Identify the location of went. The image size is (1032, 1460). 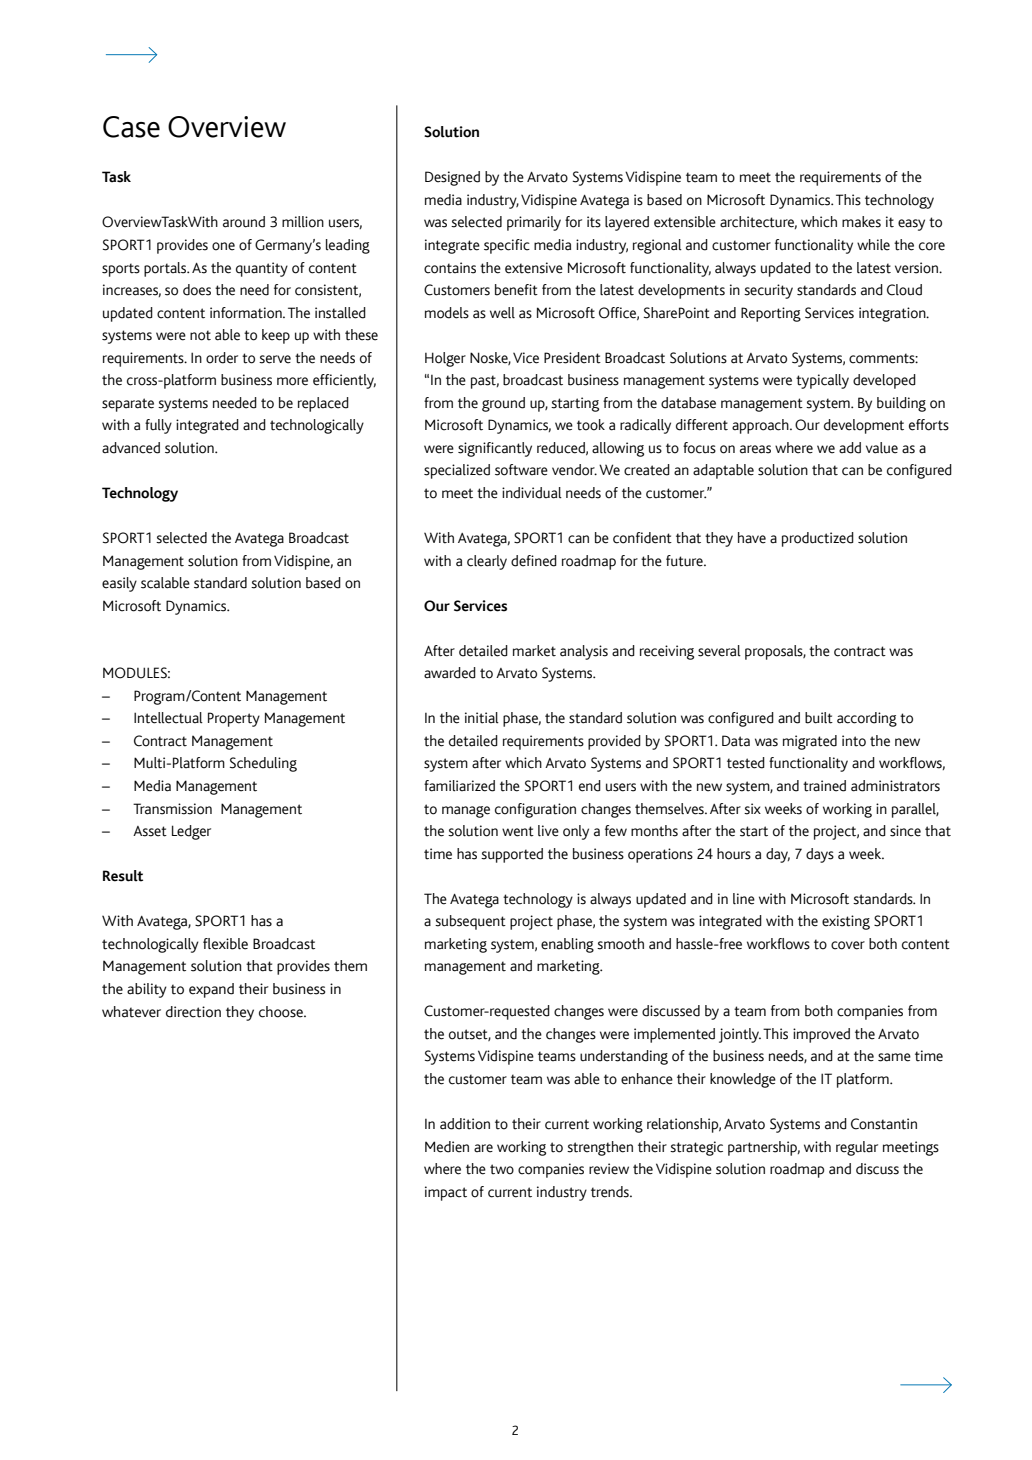
(518, 831).
